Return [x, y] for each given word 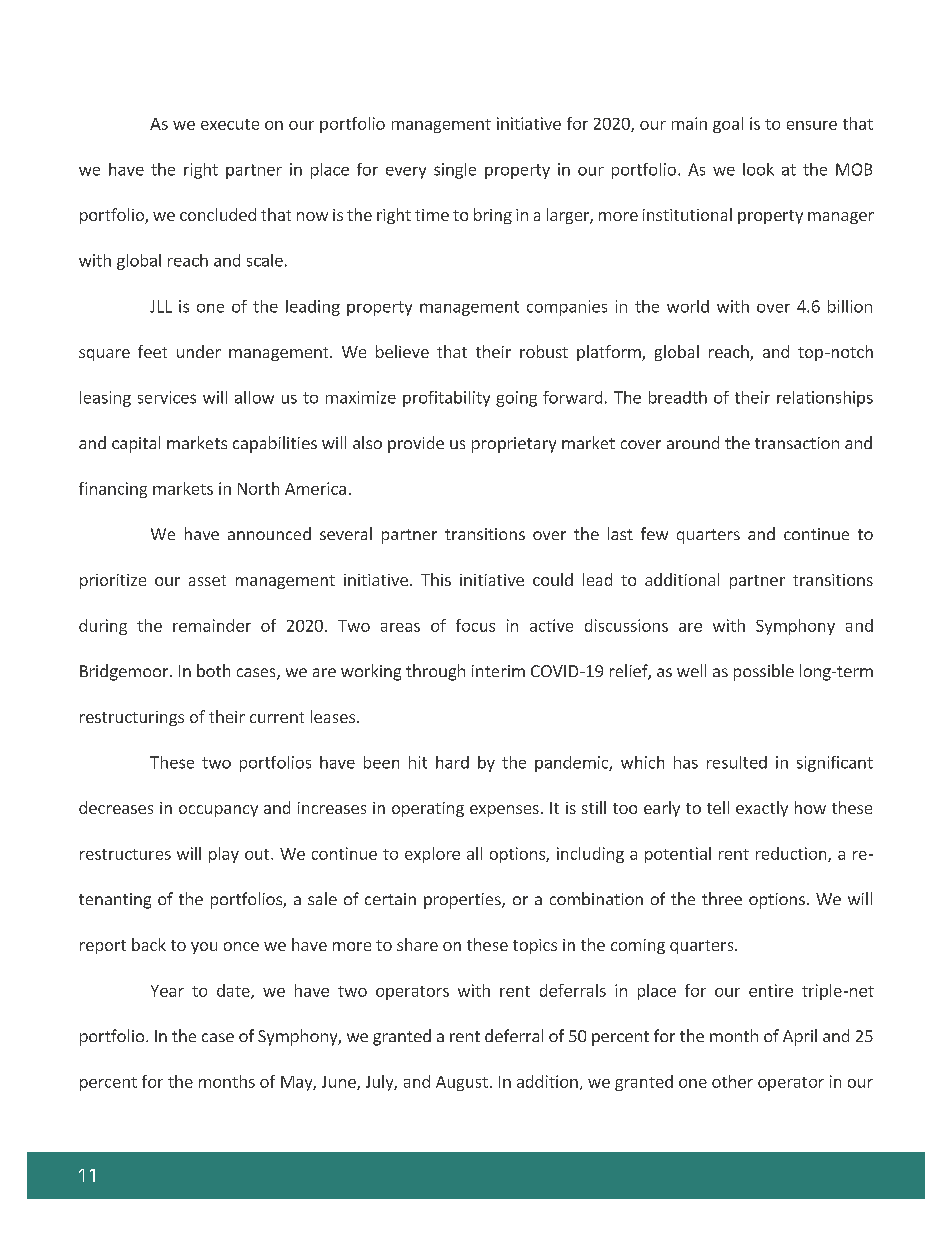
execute [230, 124]
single [455, 171]
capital [136, 444]
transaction [797, 443]
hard [452, 762]
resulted [737, 762]
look [758, 169]
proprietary [514, 445]
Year [167, 991]
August [462, 1083]
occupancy [218, 811]
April [800, 1037]
